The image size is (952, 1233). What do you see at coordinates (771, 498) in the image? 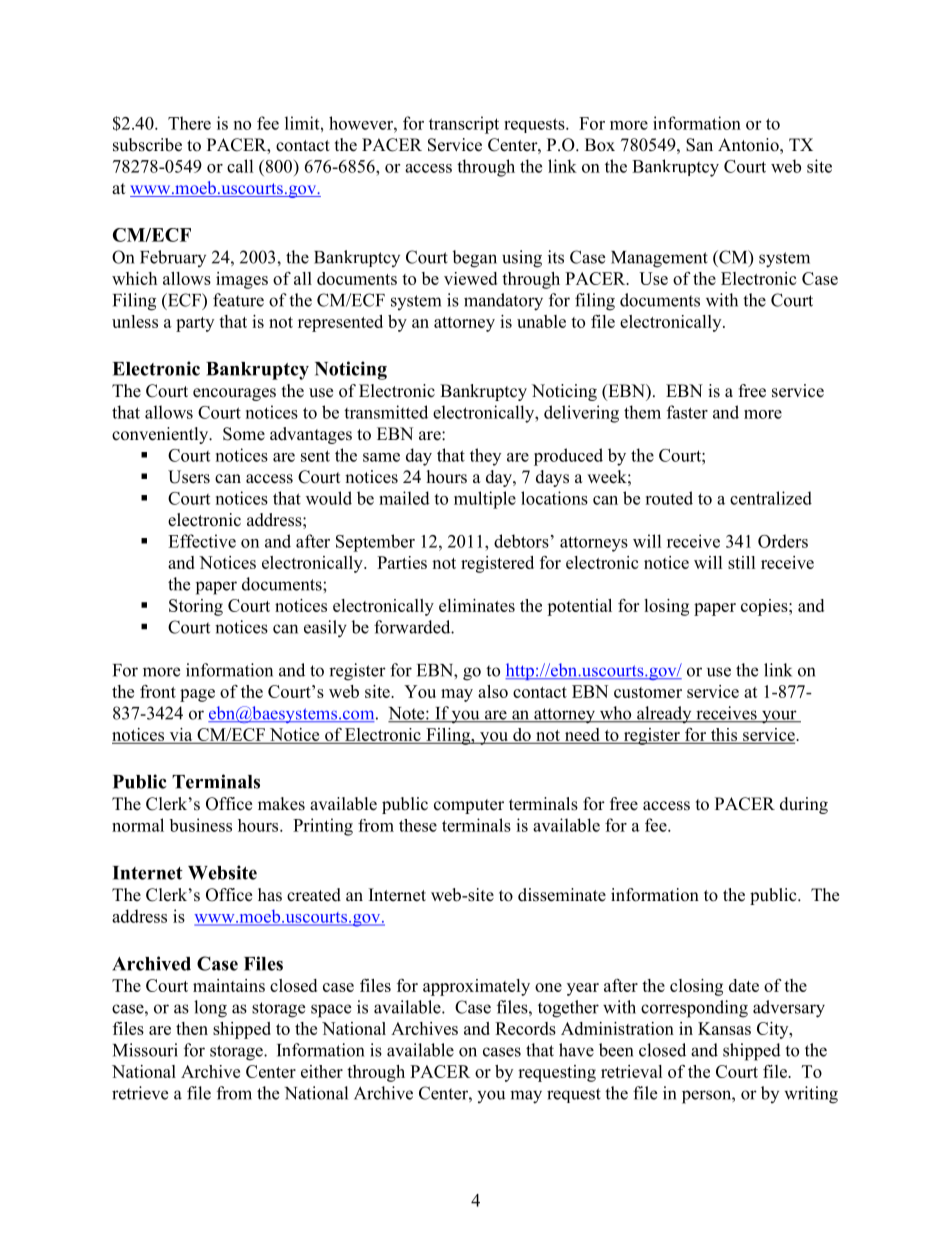
I see `centralized` at bounding box center [771, 498].
